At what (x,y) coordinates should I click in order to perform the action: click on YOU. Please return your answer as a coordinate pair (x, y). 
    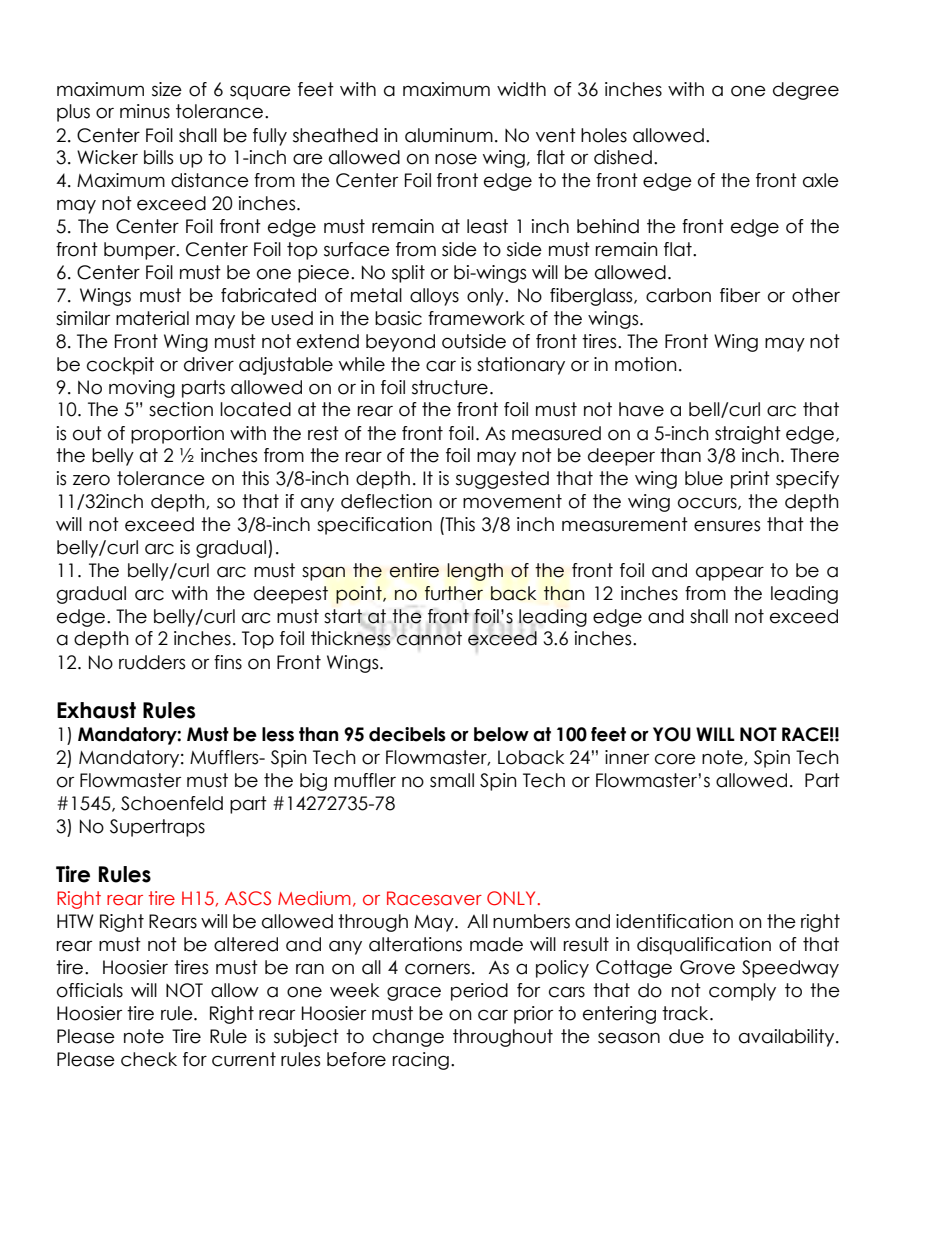
    Looking at the image, I should click on (672, 734).
